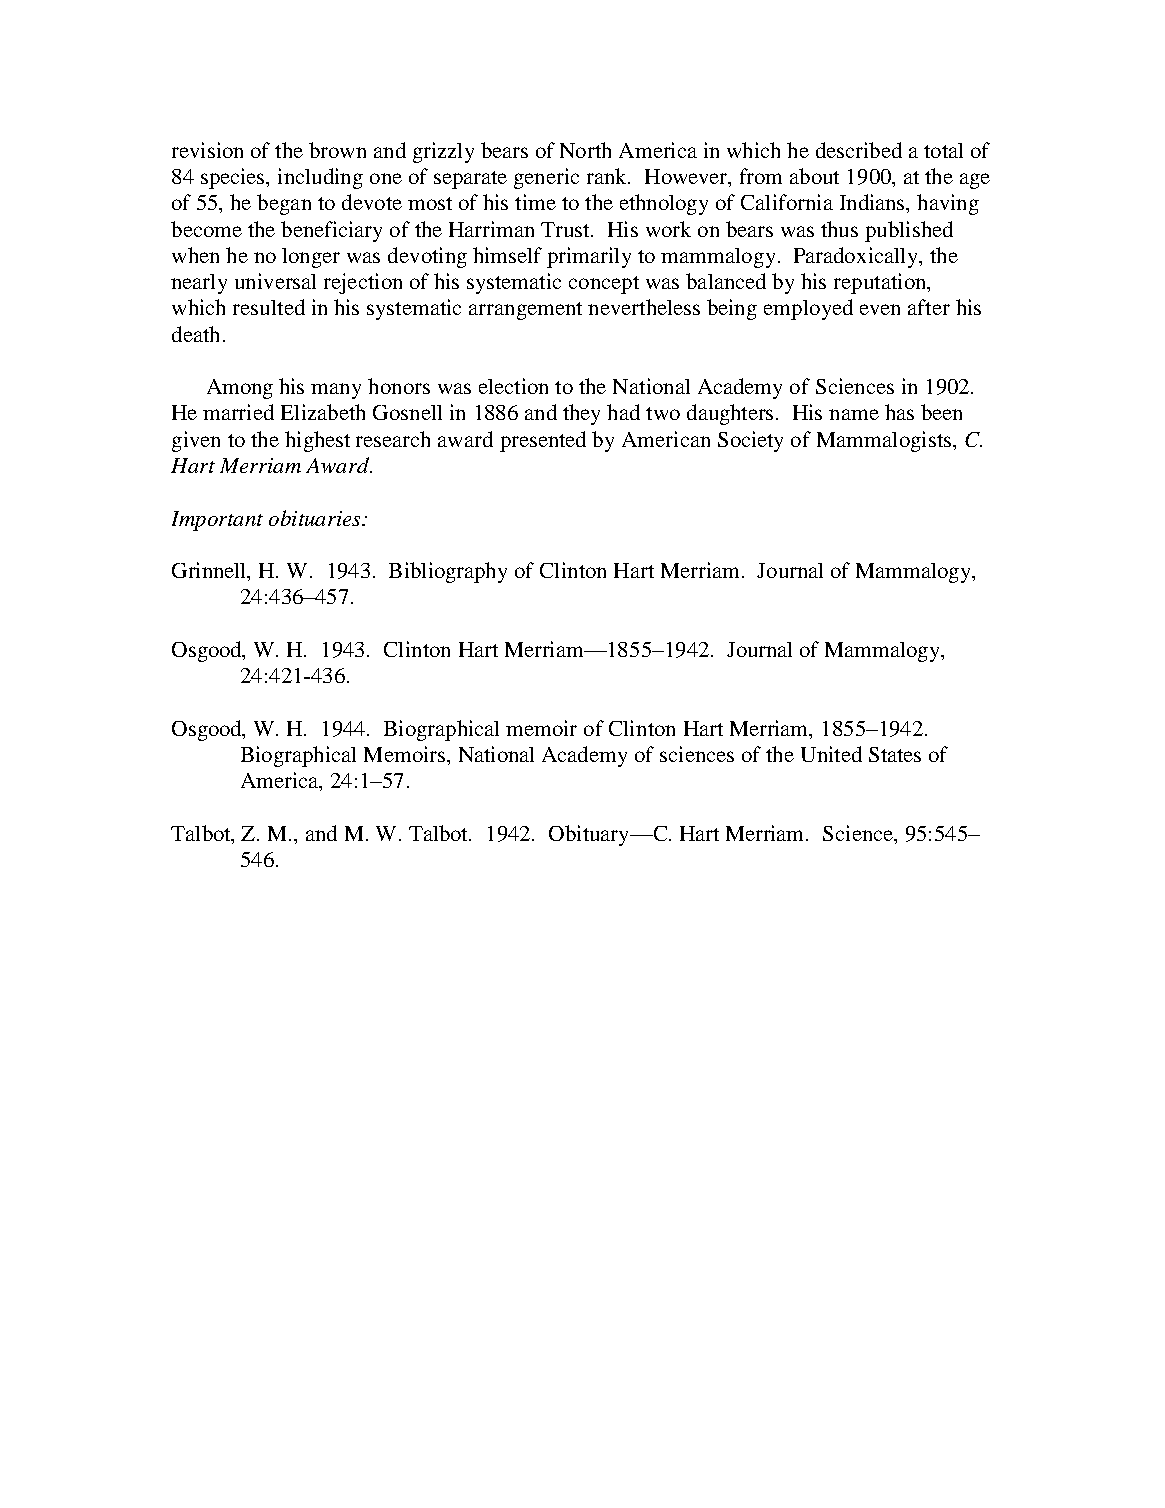 The height and width of the screenshot is (1508, 1165). What do you see at coordinates (859, 150) in the screenshot?
I see `described` at bounding box center [859, 150].
